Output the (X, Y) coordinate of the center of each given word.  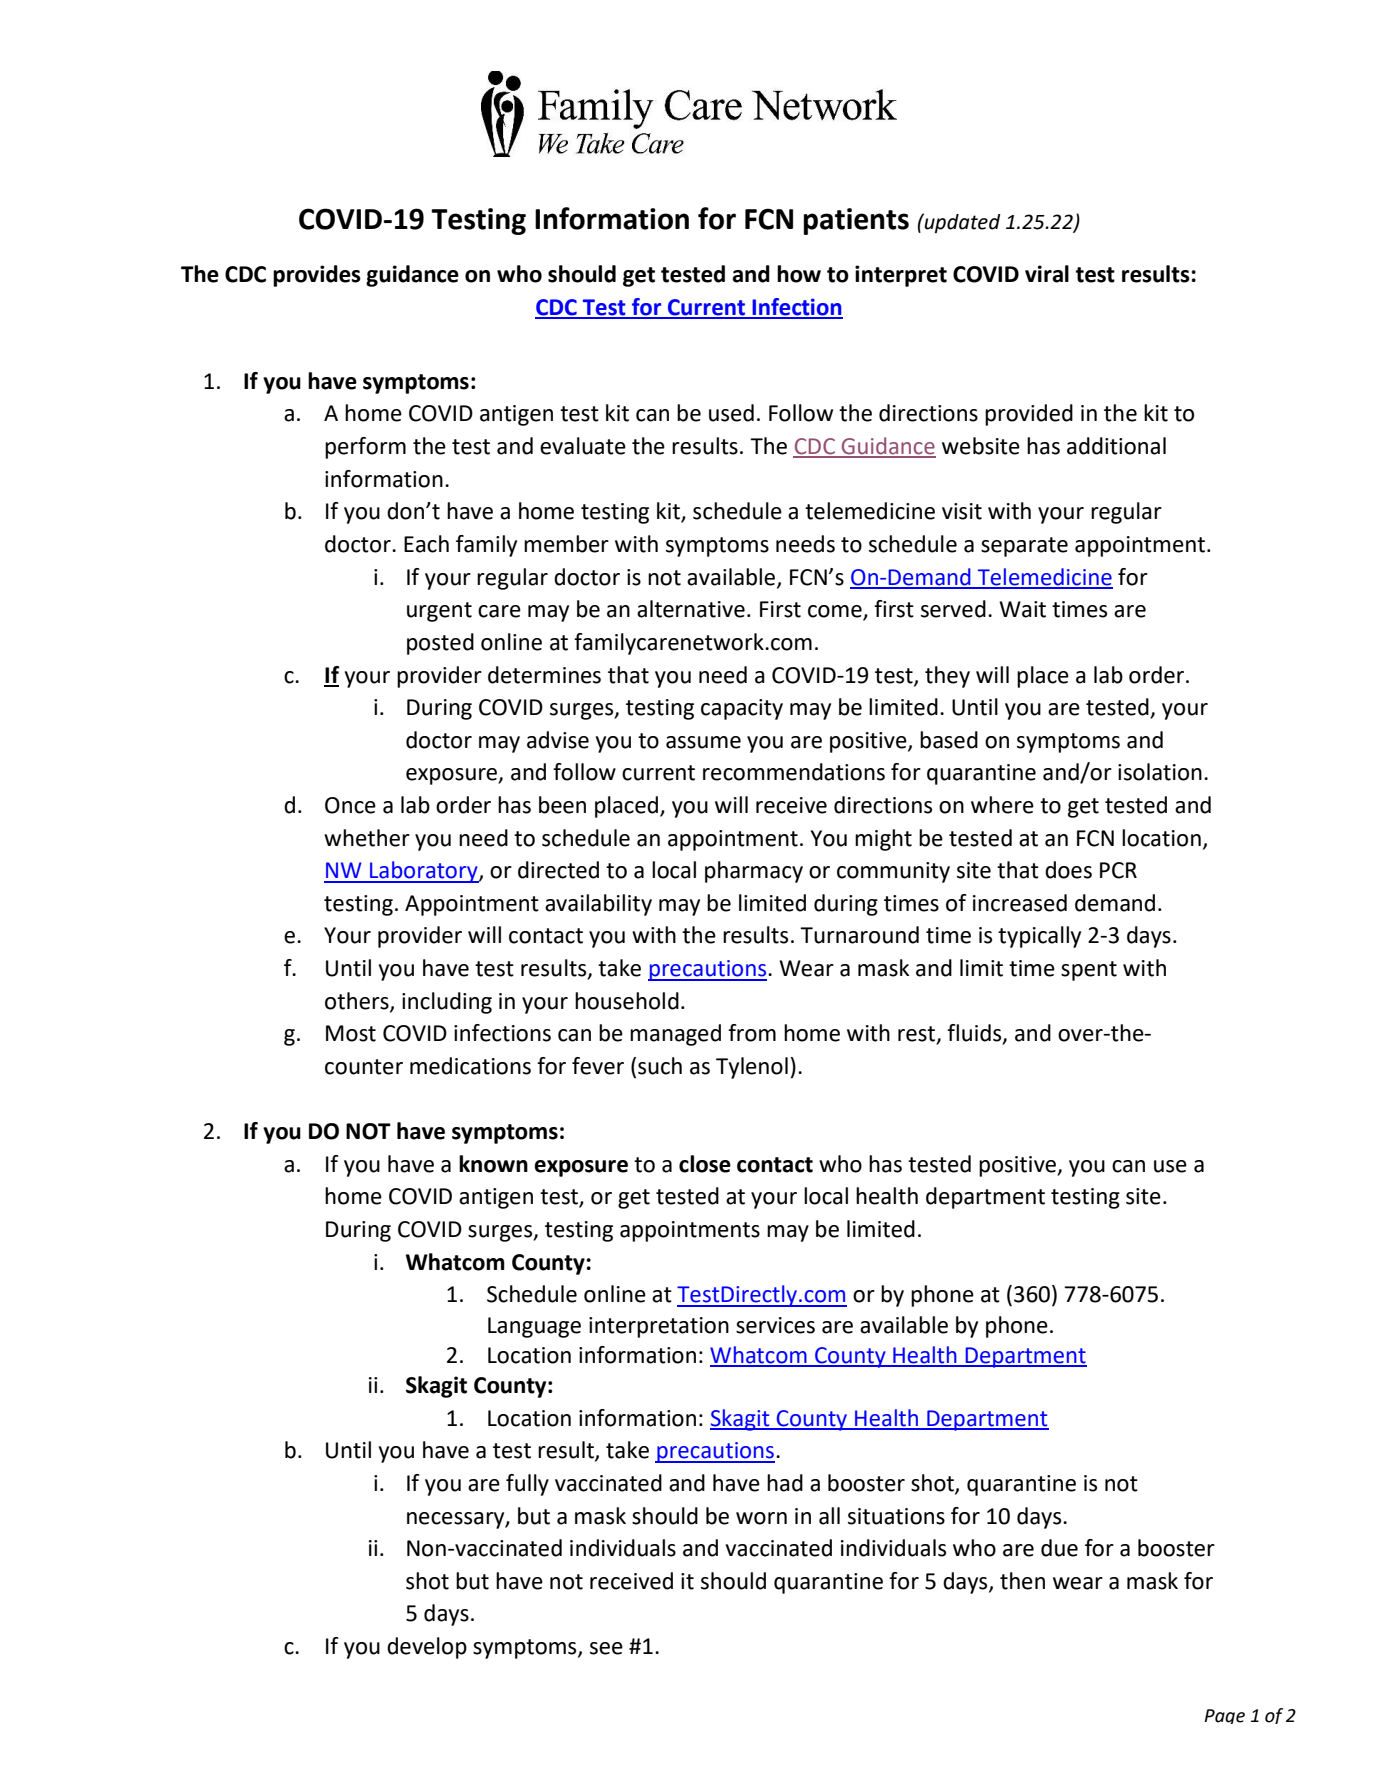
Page (1224, 1716)
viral (1047, 274)
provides (317, 276)
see (606, 1648)
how (799, 274)
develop (427, 1648)
